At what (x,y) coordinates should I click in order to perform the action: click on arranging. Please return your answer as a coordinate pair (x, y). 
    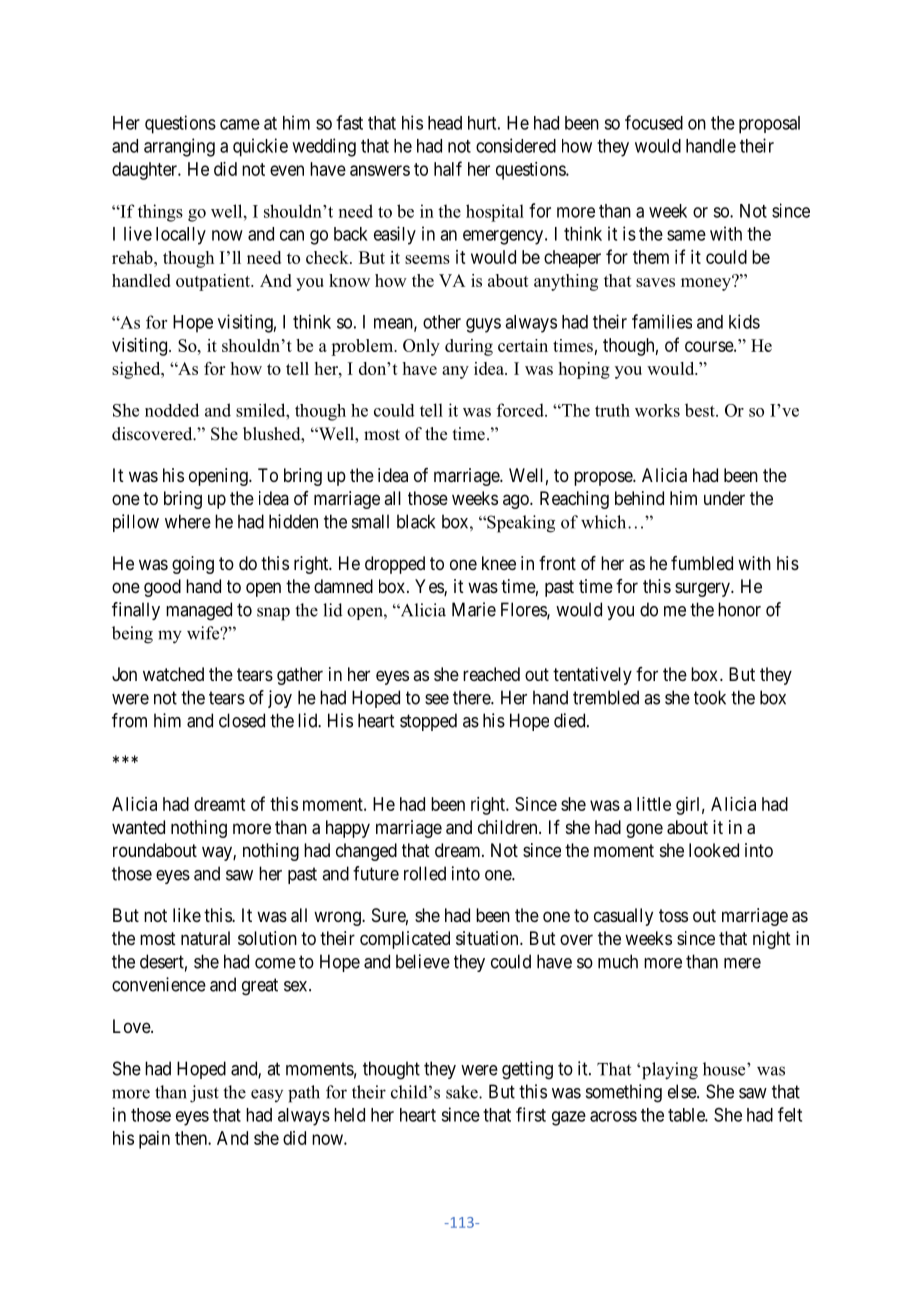
    Looking at the image, I should click on (179, 147).
